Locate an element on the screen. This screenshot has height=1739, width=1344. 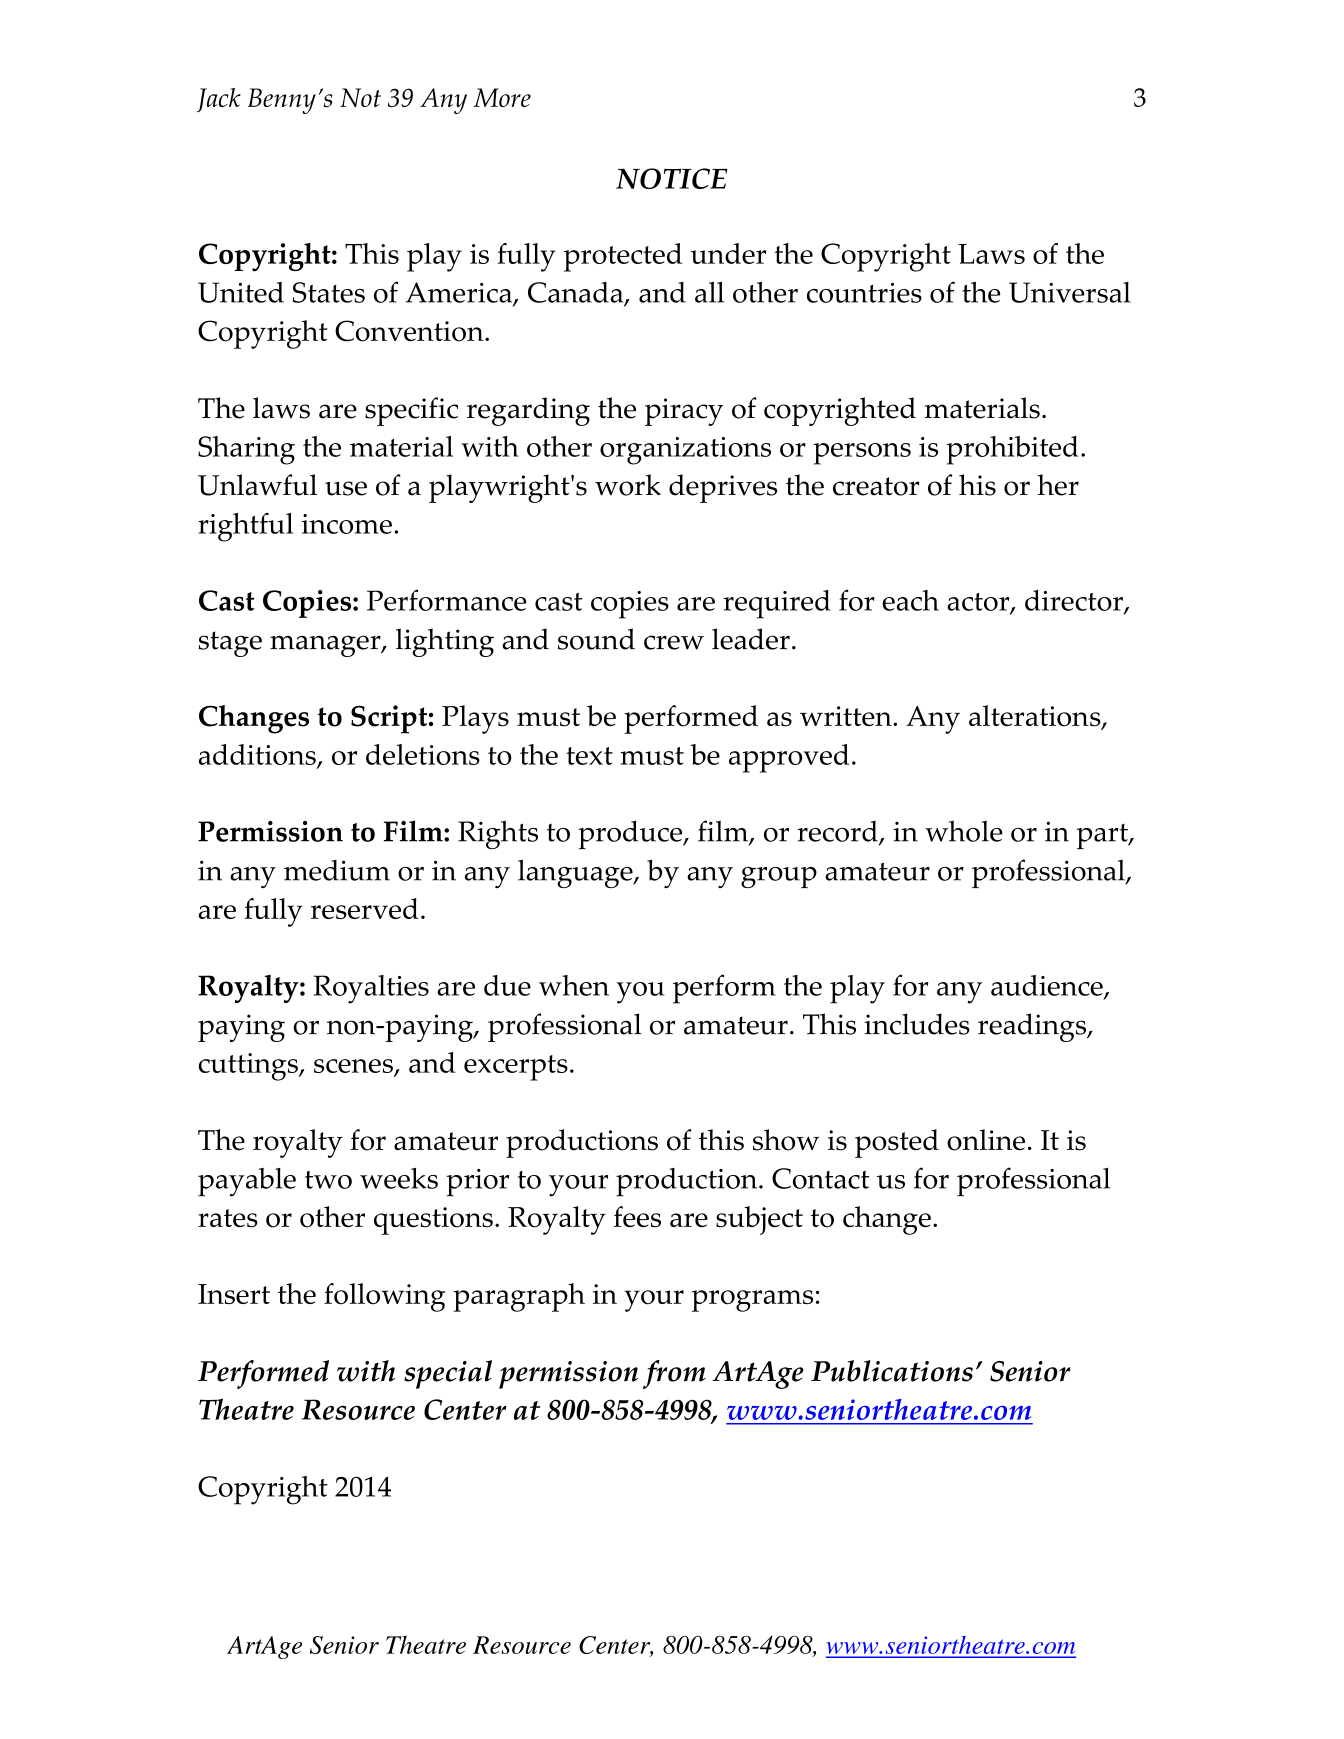
use is located at coordinates (346, 488).
